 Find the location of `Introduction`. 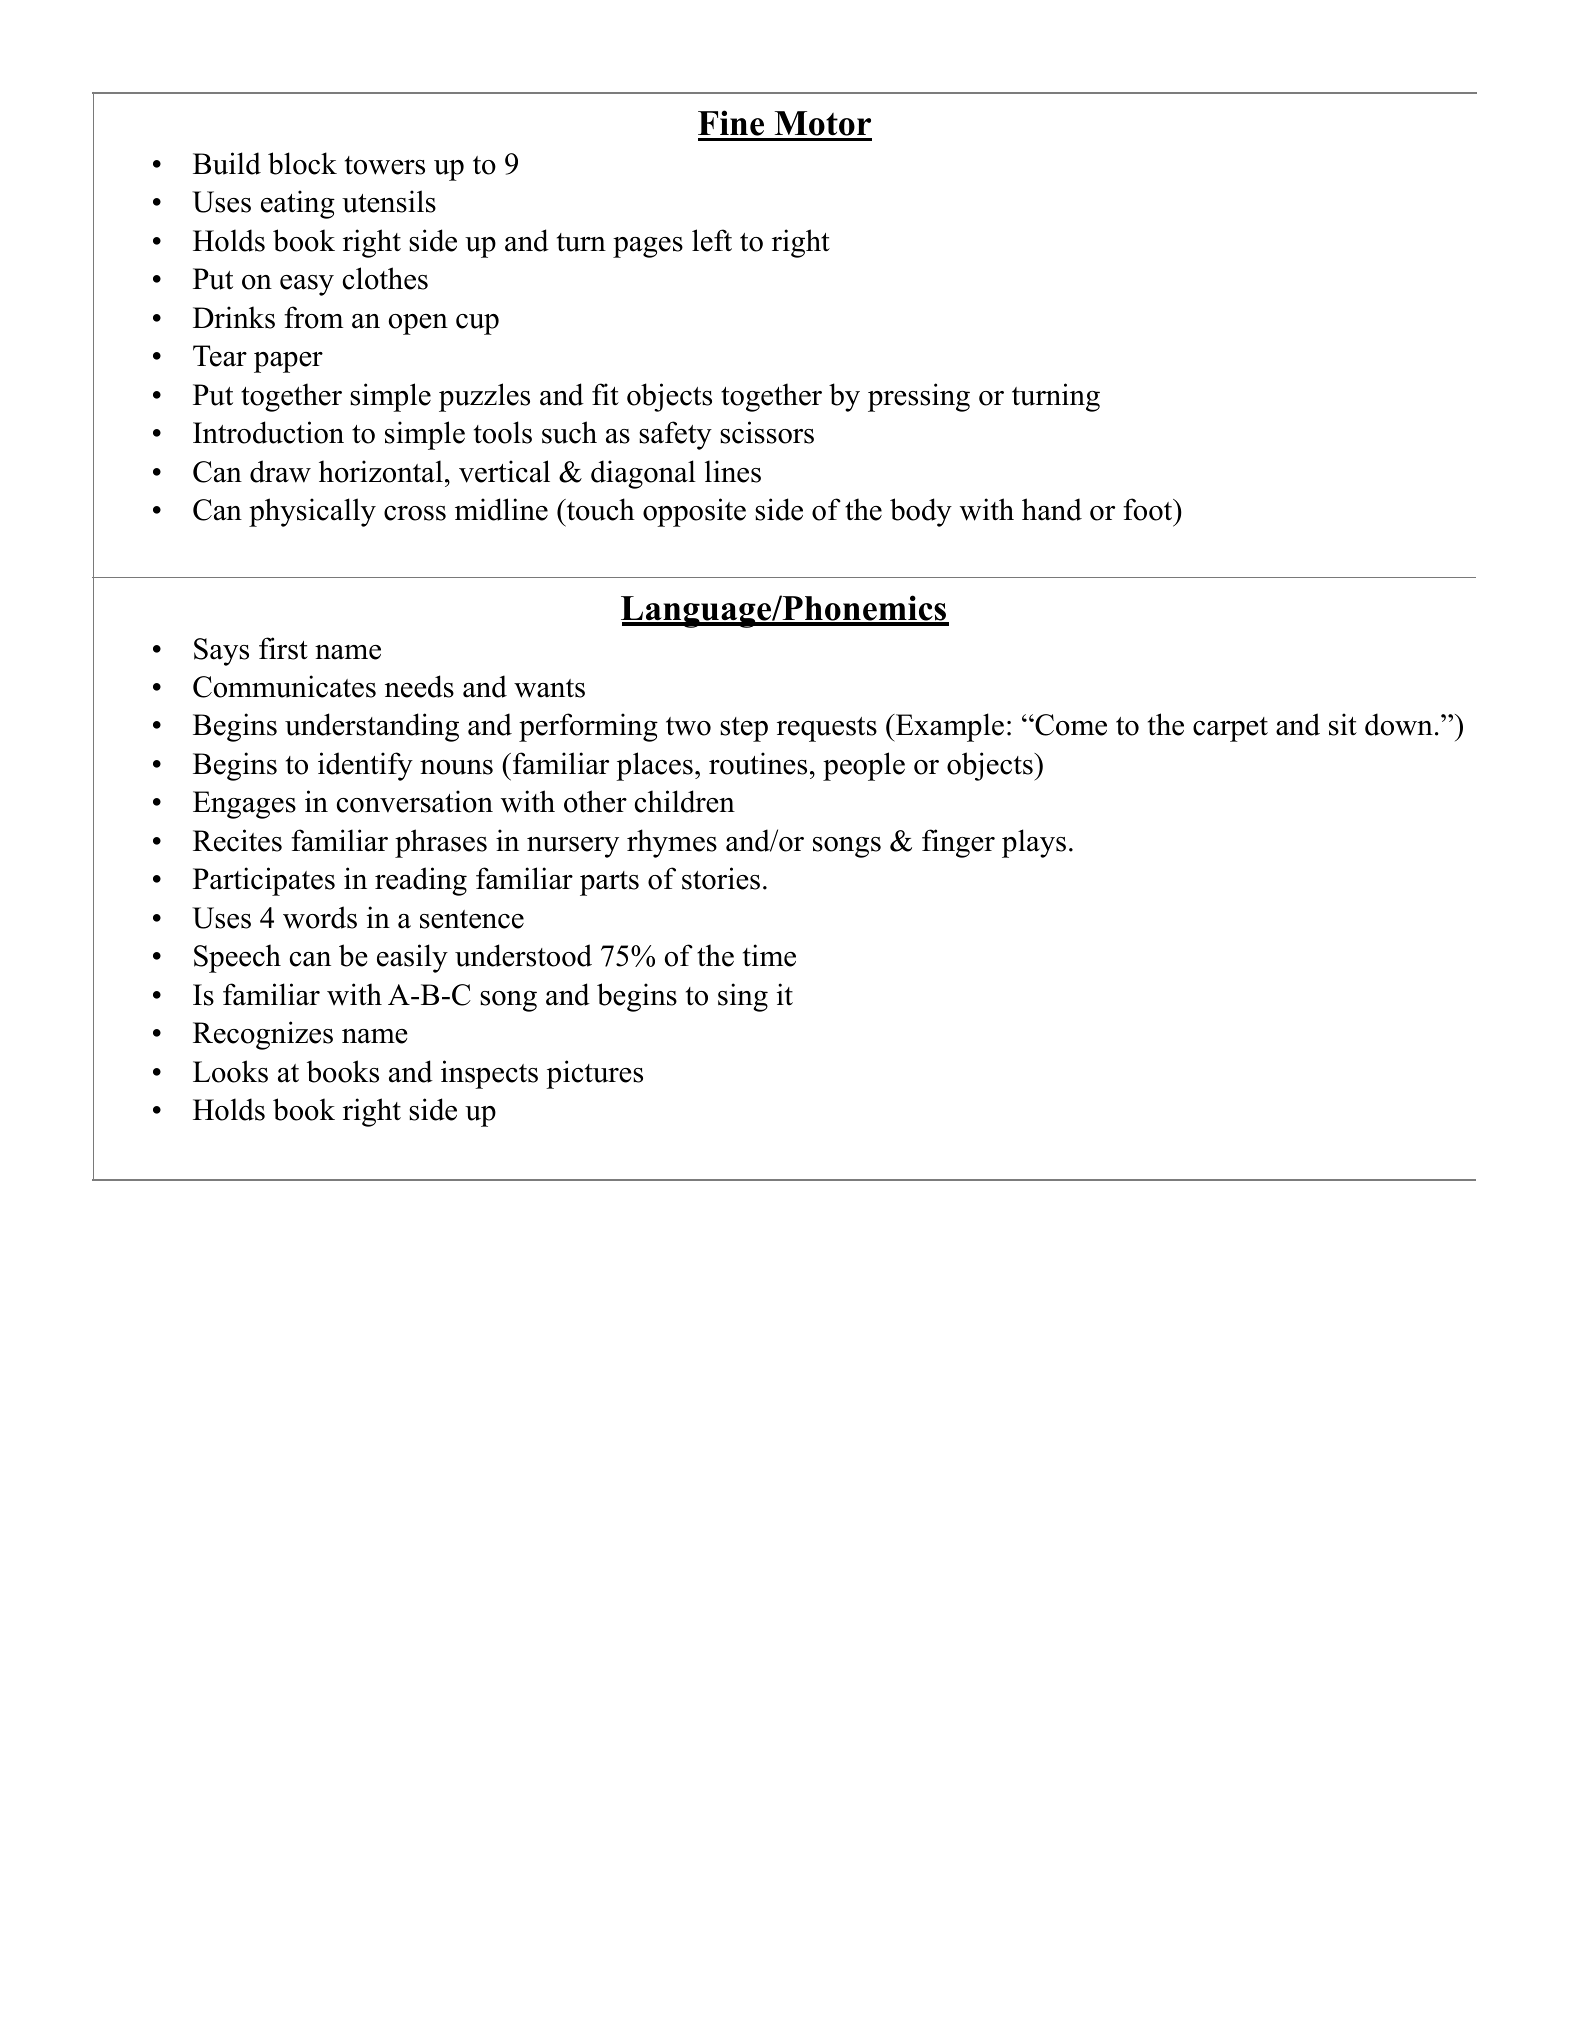

Introduction is located at coordinates (268, 432).
